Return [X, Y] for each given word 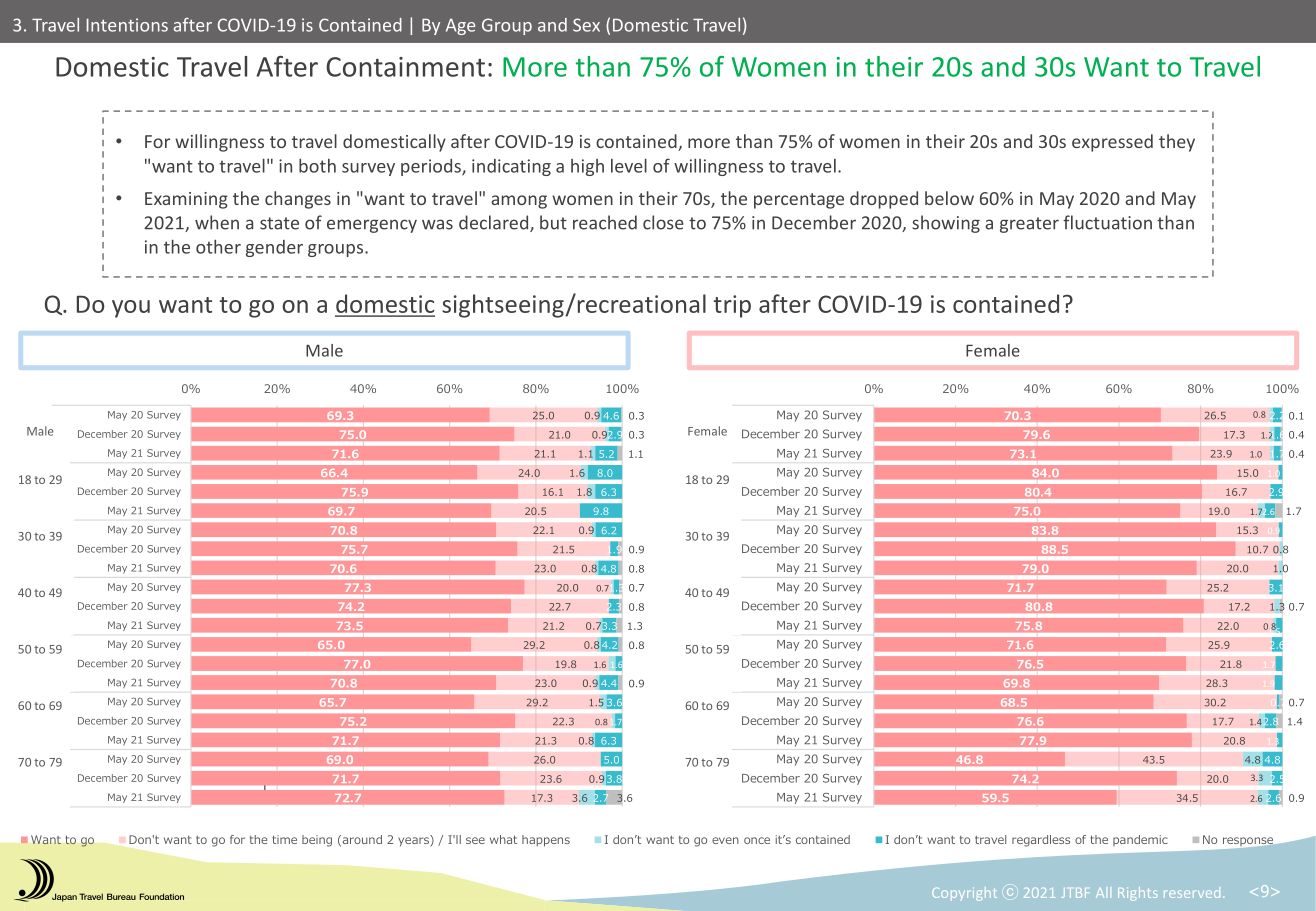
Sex [586, 25]
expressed [1112, 143]
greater [1029, 225]
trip [732, 306]
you [131, 309]
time [284, 839]
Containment [405, 67]
